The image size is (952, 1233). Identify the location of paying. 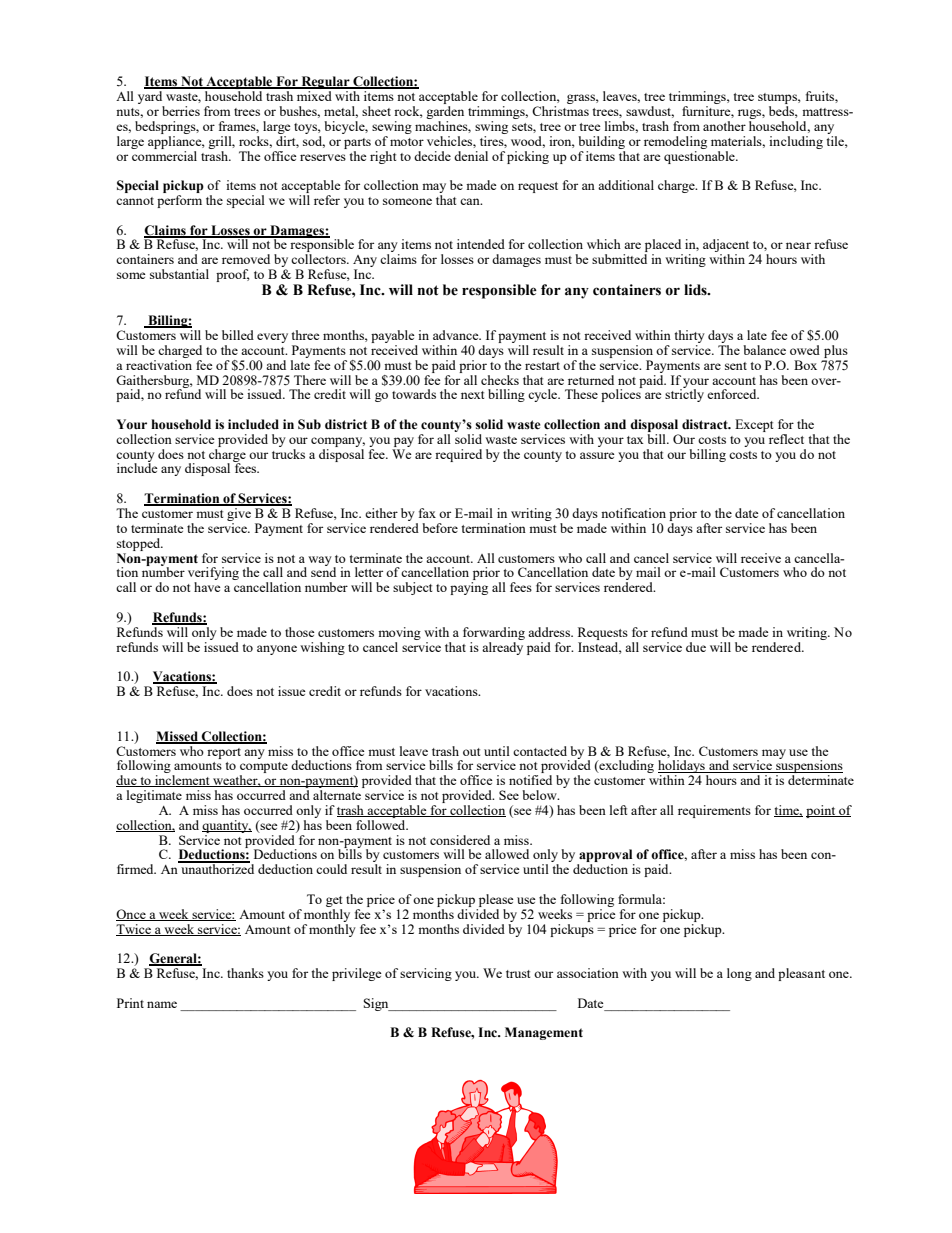
(469, 588).
